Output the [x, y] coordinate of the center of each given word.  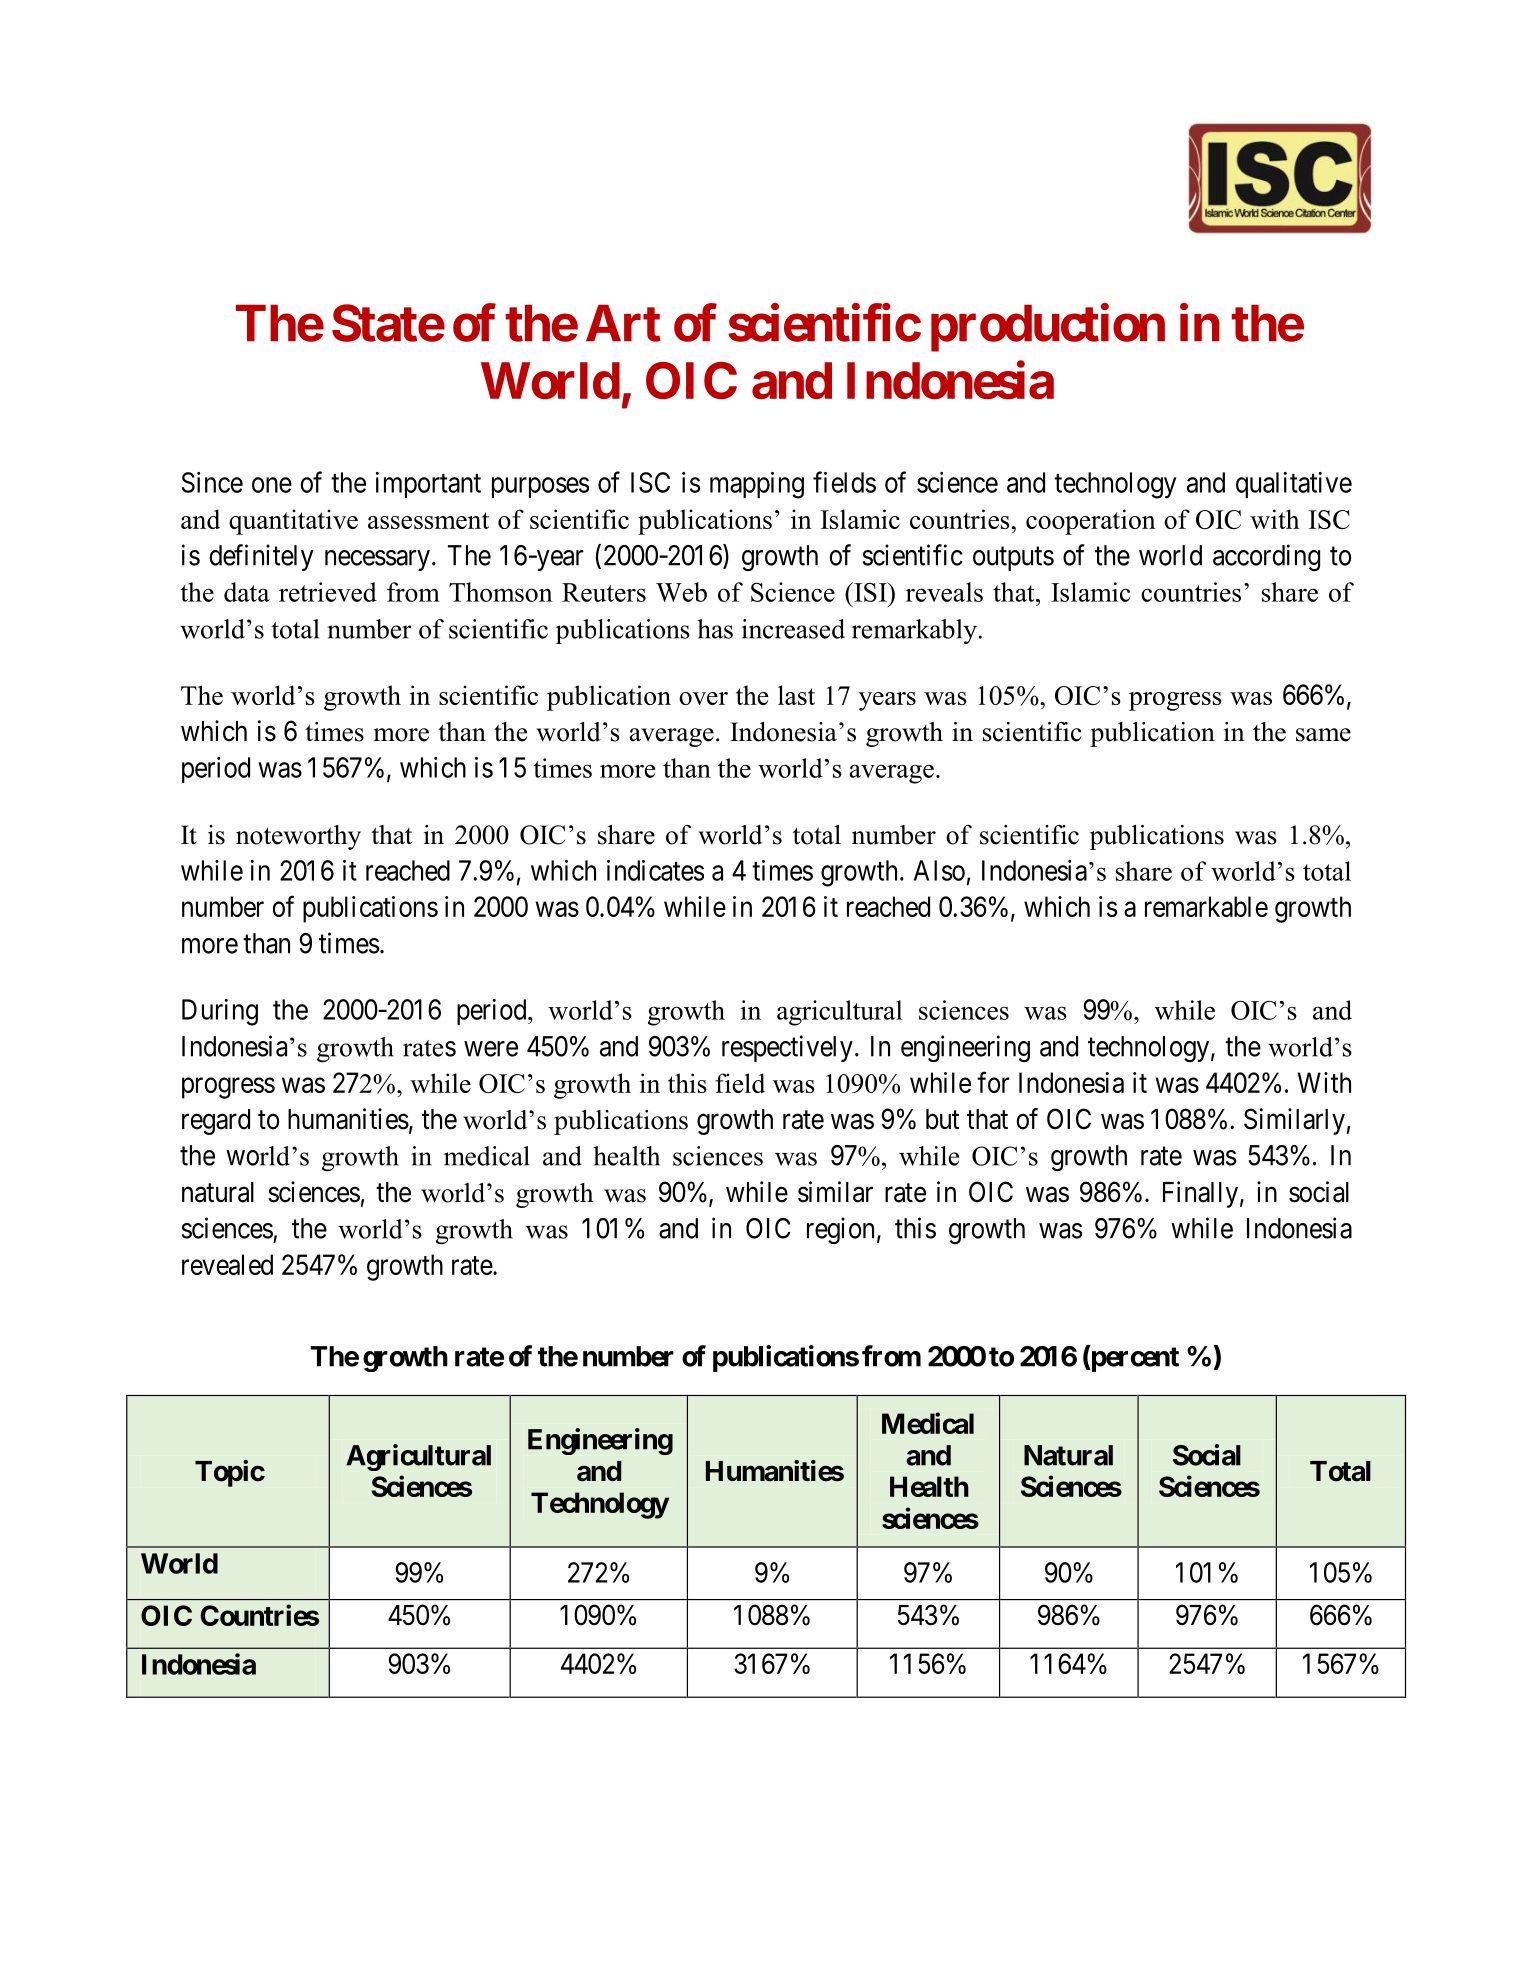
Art [623, 323]
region [840, 1230]
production [1048, 328]
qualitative [1294, 485]
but [942, 1119]
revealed [227, 1264]
